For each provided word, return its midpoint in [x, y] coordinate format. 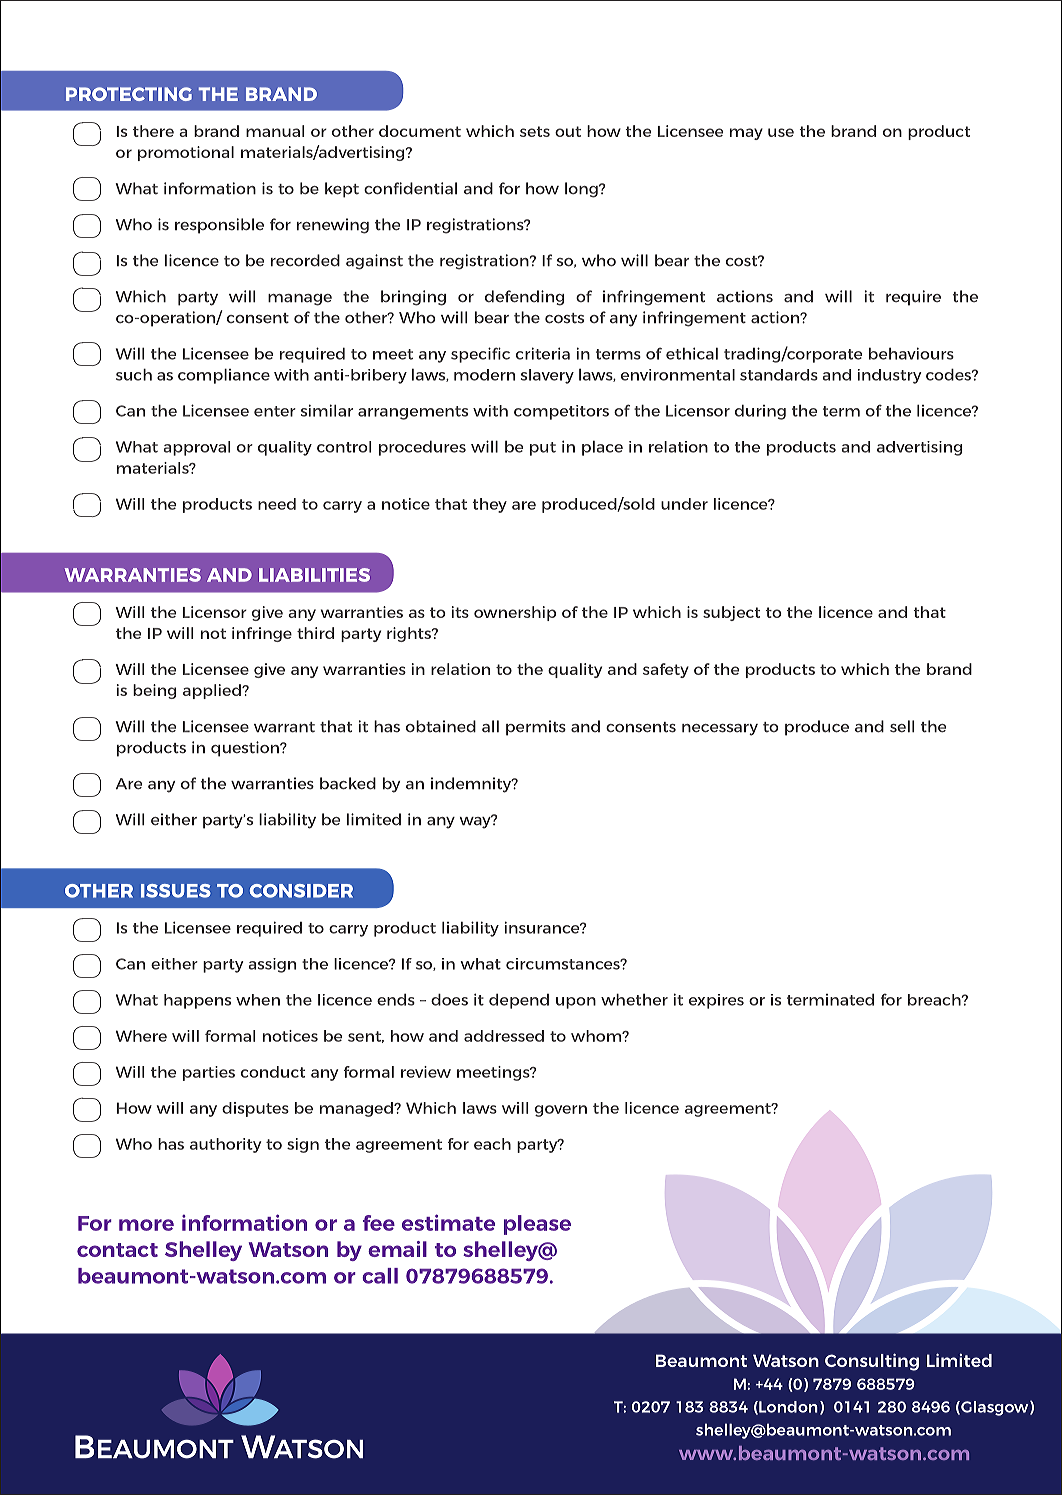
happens [197, 1001]
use [781, 132]
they [489, 505]
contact [117, 1250]
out [568, 131]
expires [716, 1001]
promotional [186, 153]
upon [576, 1003]
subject [731, 613]
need [277, 504]
